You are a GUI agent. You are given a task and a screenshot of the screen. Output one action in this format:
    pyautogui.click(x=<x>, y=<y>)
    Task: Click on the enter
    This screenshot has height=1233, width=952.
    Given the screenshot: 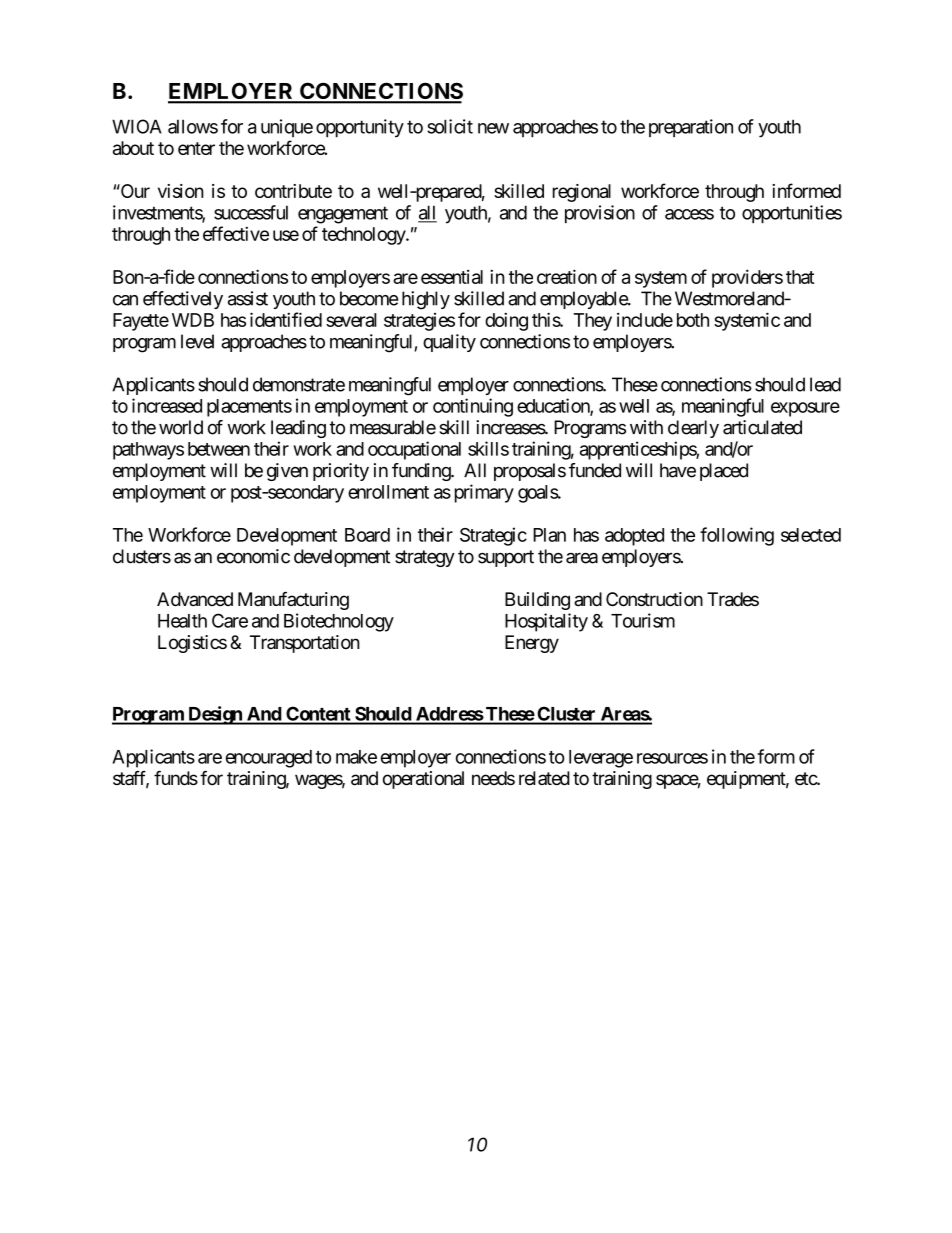 What is the action you would take?
    pyautogui.click(x=196, y=148)
